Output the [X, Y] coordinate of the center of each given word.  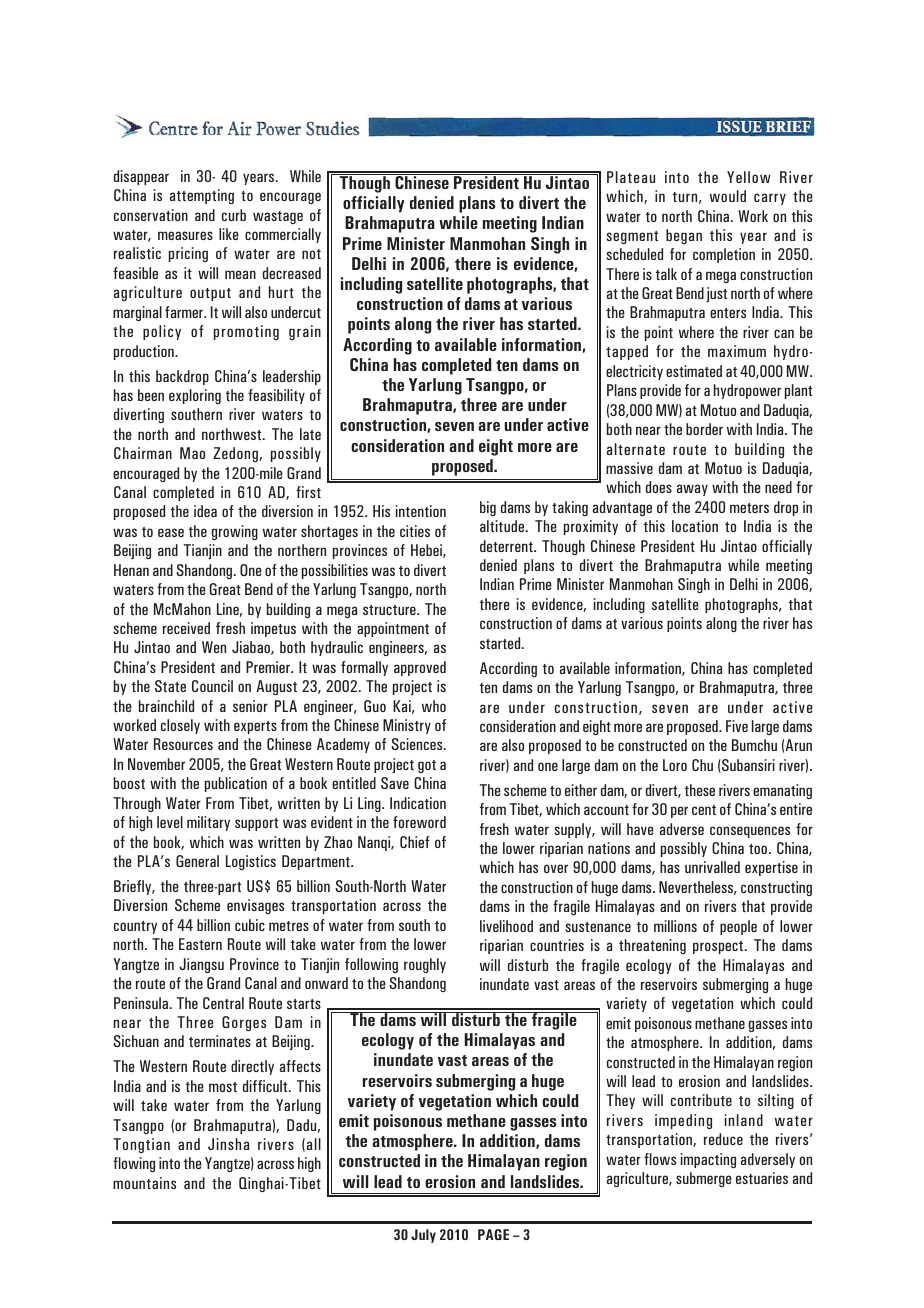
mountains [144, 1183]
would [728, 196]
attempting [202, 196]
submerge [704, 1179]
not [311, 254]
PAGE [493, 1234]
